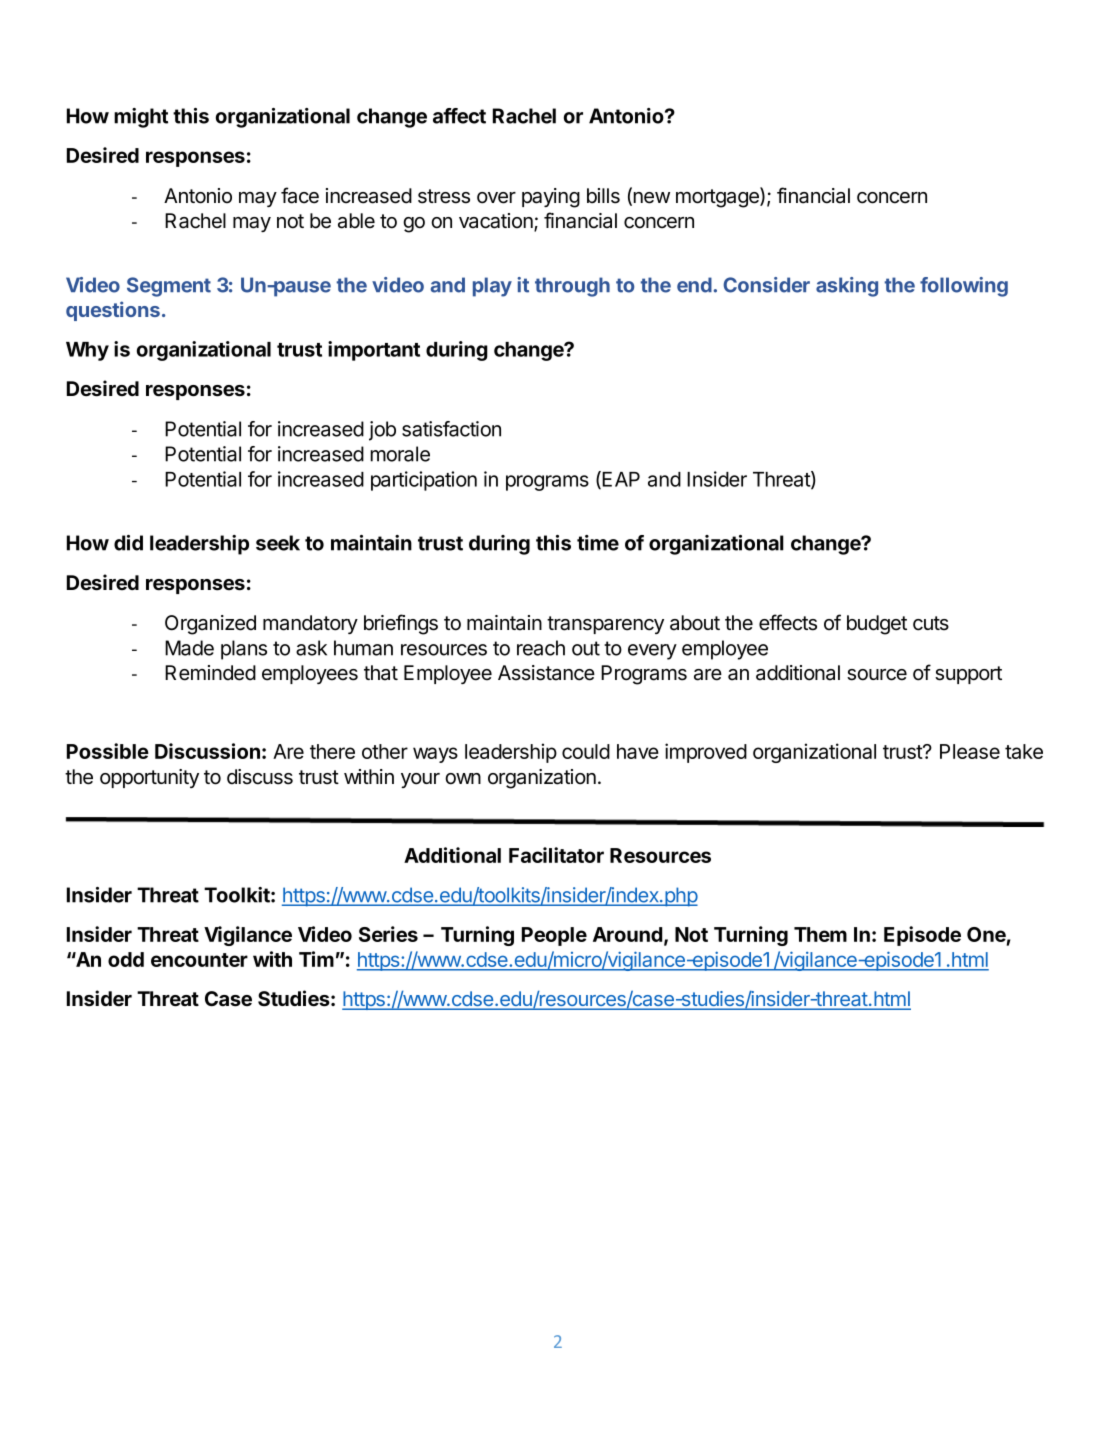 The width and height of the screenshot is (1116, 1444). Describe the element at coordinates (210, 673) in the screenshot. I see `Reminded` at that location.
